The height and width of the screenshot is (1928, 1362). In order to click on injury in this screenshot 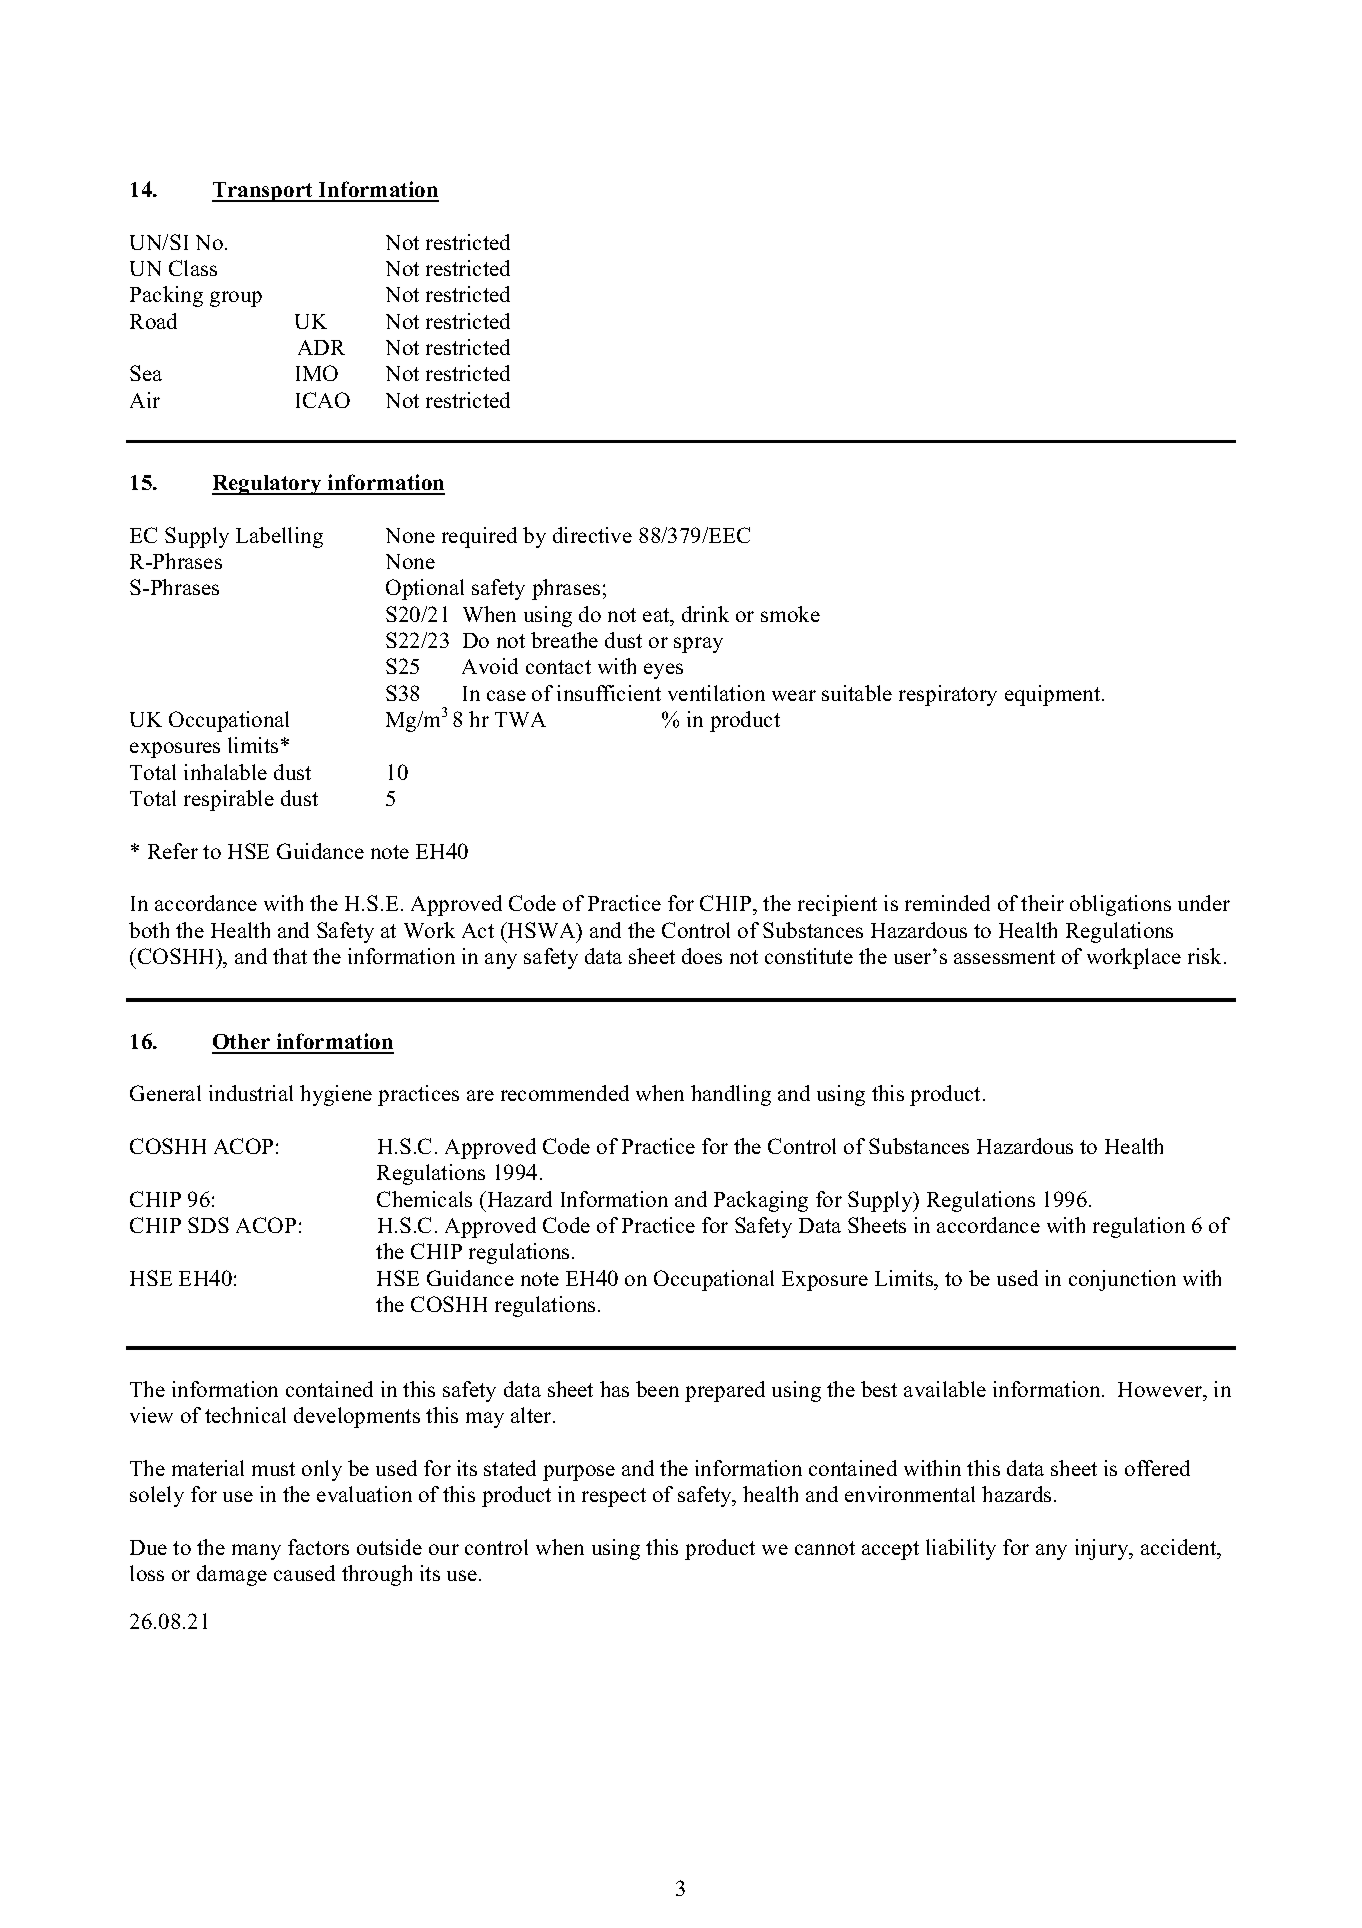, I will do `click(1103, 1549)`.
